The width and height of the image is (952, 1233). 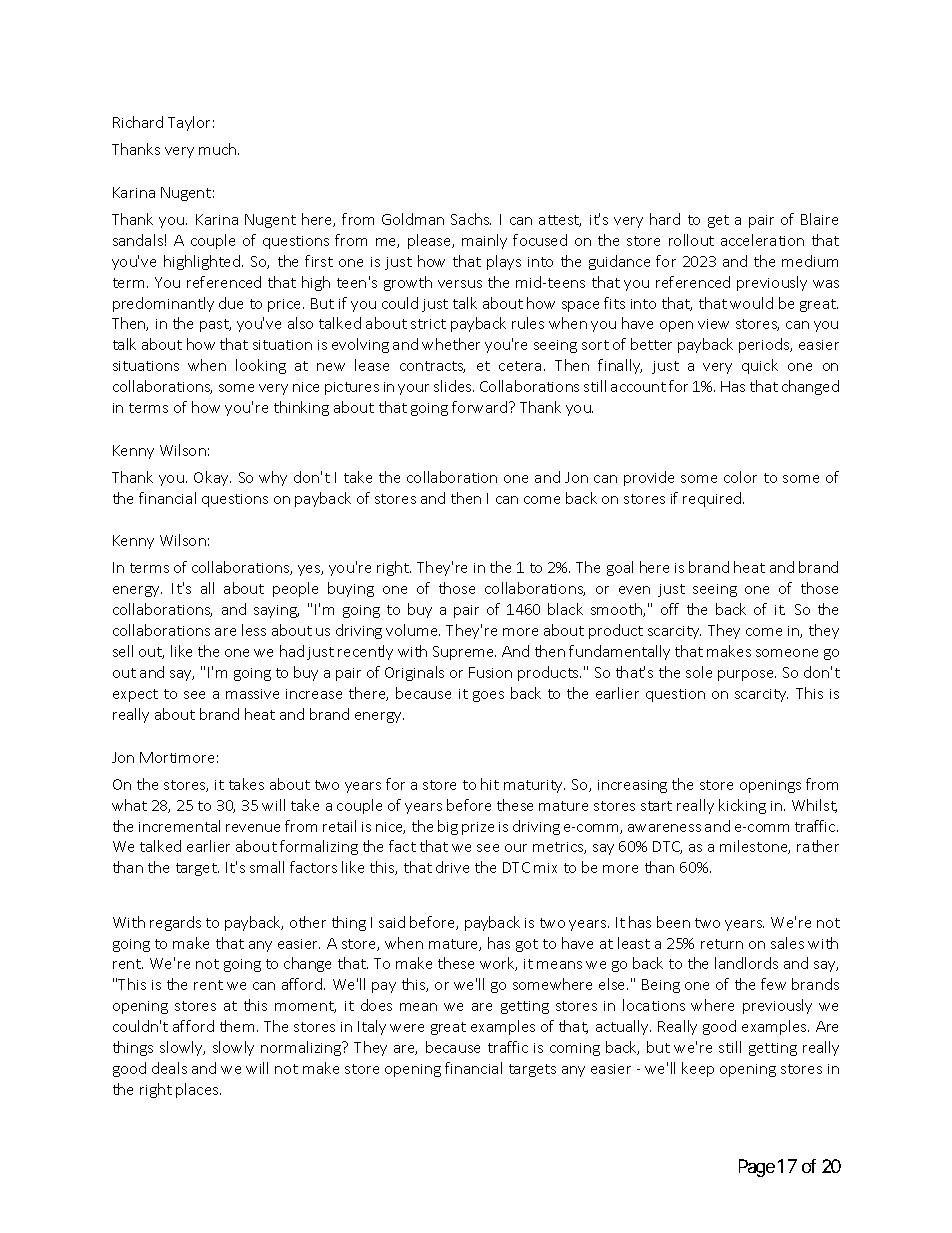 What do you see at coordinates (762, 240) in the image?
I see `acceleration` at bounding box center [762, 240].
